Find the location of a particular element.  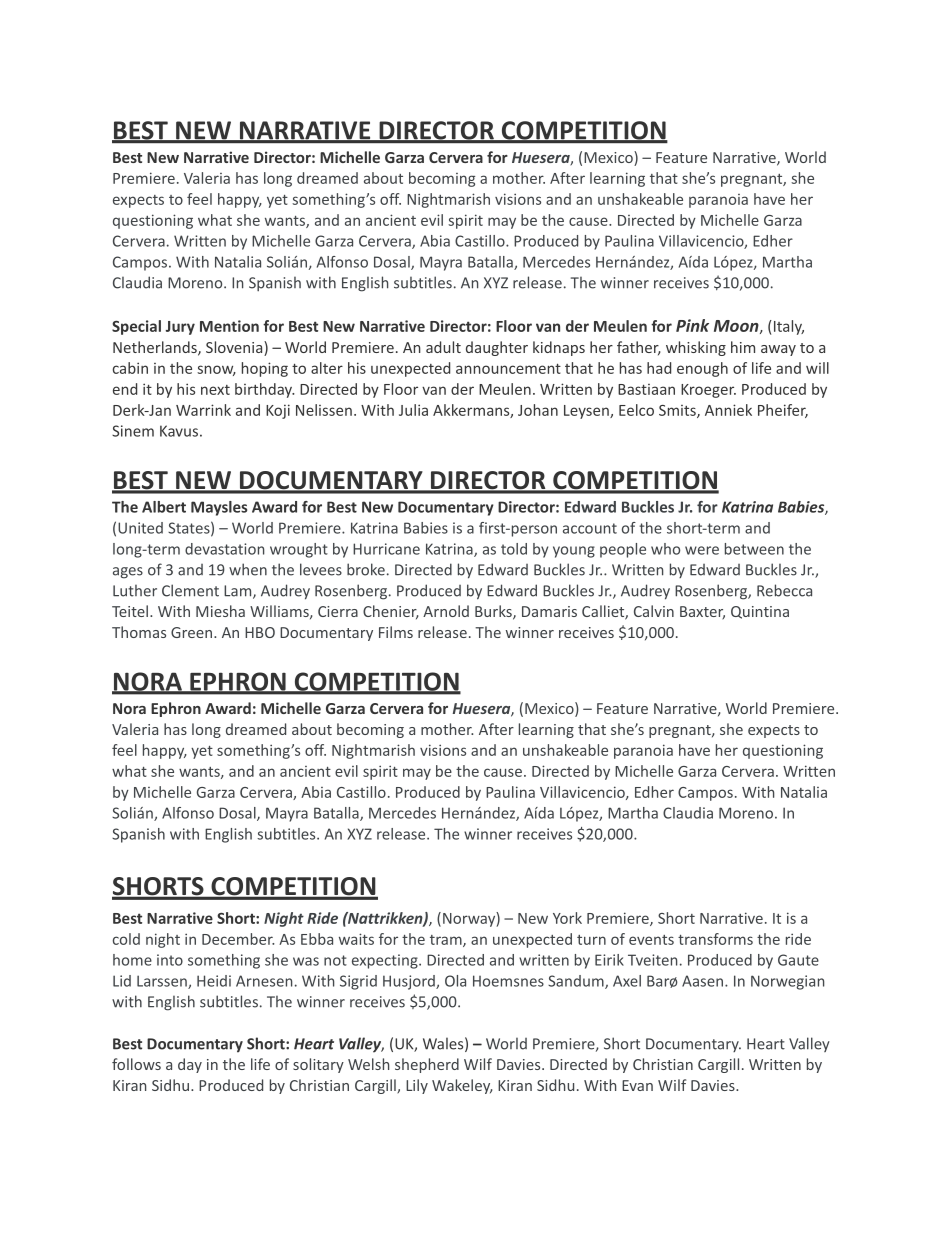

Green is located at coordinates (191, 632).
